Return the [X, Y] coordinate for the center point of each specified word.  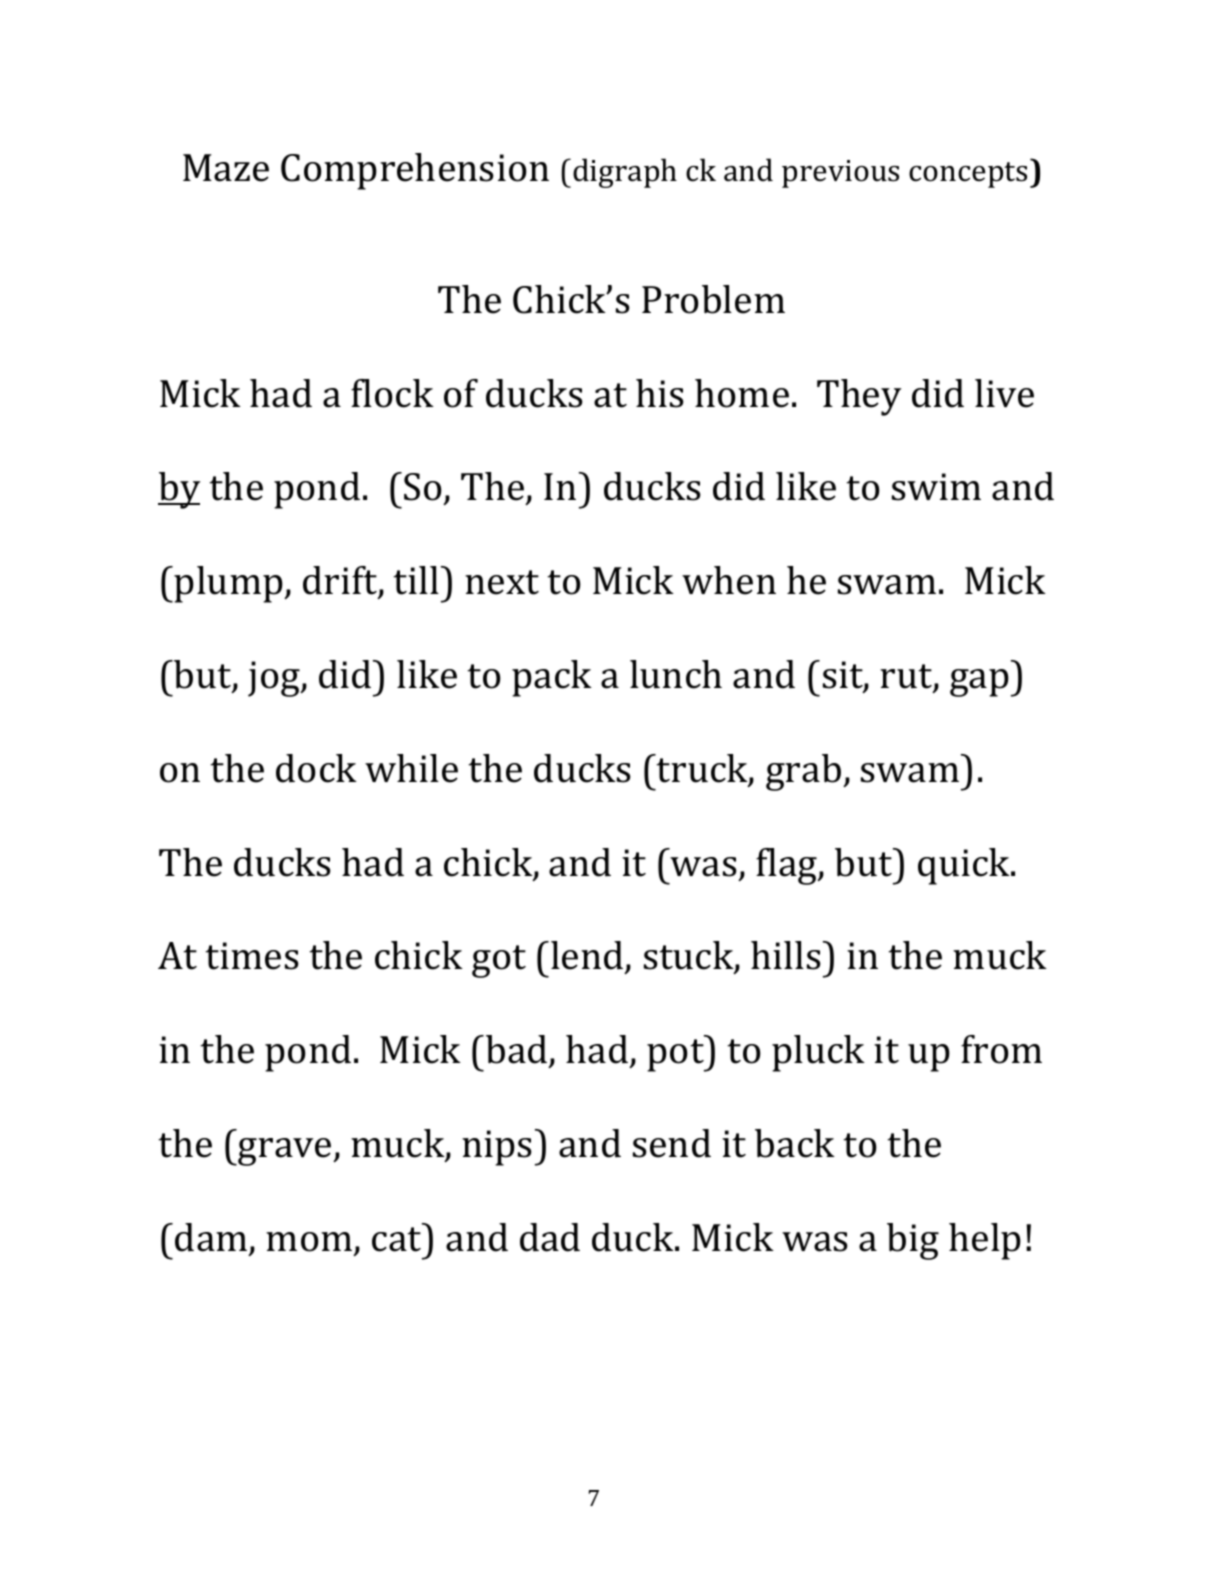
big [913, 1241]
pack [552, 678]
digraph [625, 173]
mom [309, 1242]
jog [275, 679]
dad [550, 1237]
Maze [226, 168]
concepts [968, 175]
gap [979, 683]
